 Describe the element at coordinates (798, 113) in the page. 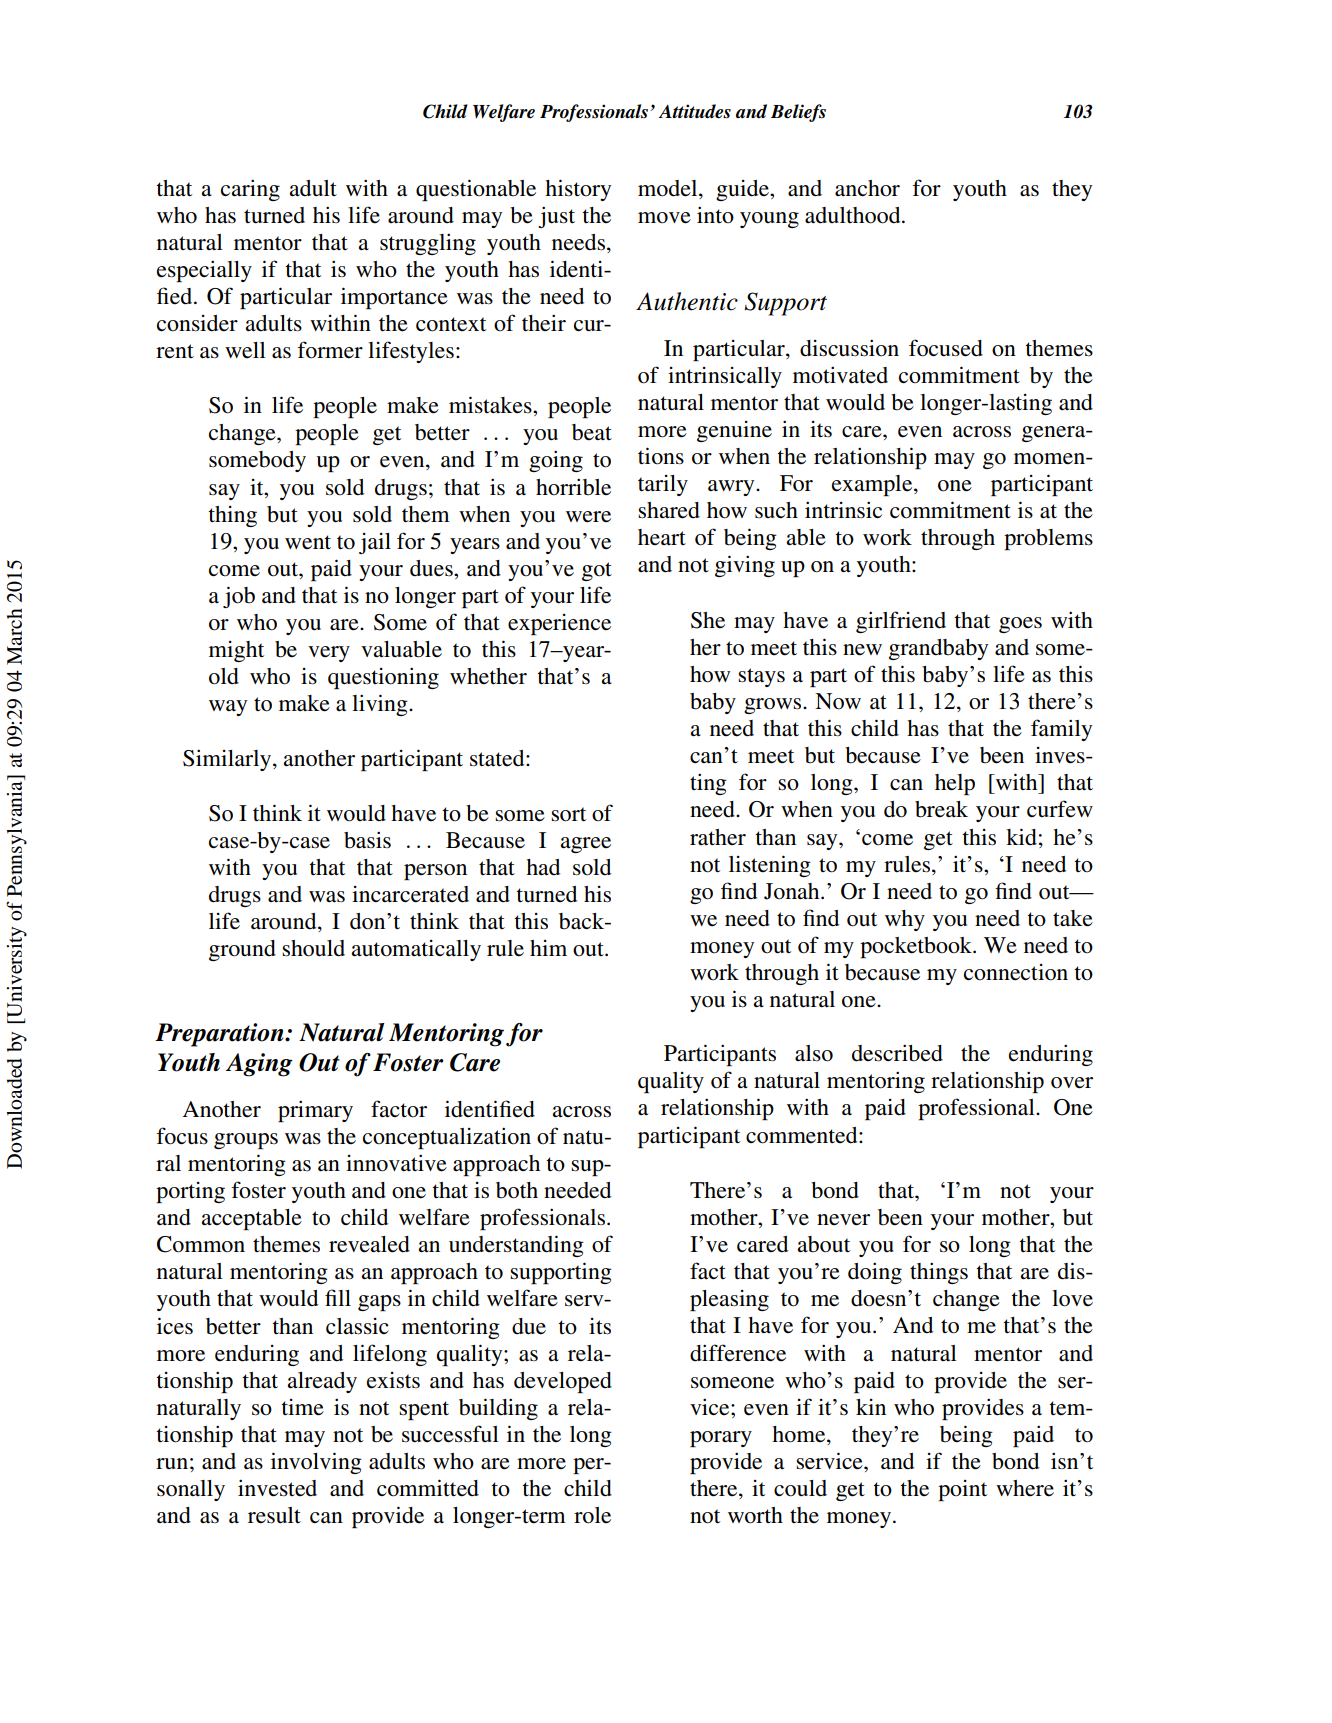

I see `Beliefs` at that location.
